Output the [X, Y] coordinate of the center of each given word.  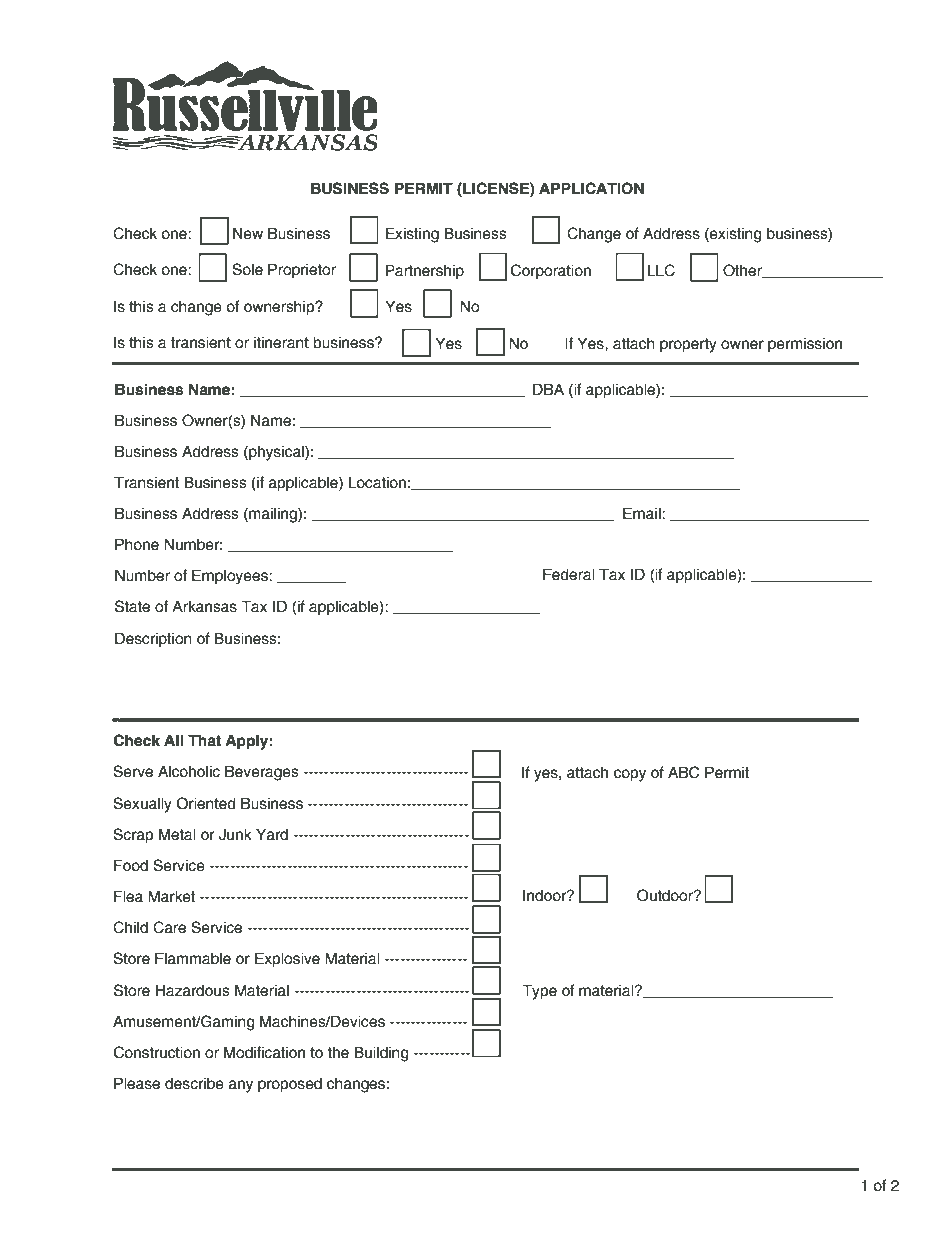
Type [539, 992]
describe [194, 1084]
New [248, 233]
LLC [661, 270]
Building [381, 1054]
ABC [684, 772]
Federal [569, 574]
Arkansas [204, 606]
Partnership [425, 271]
